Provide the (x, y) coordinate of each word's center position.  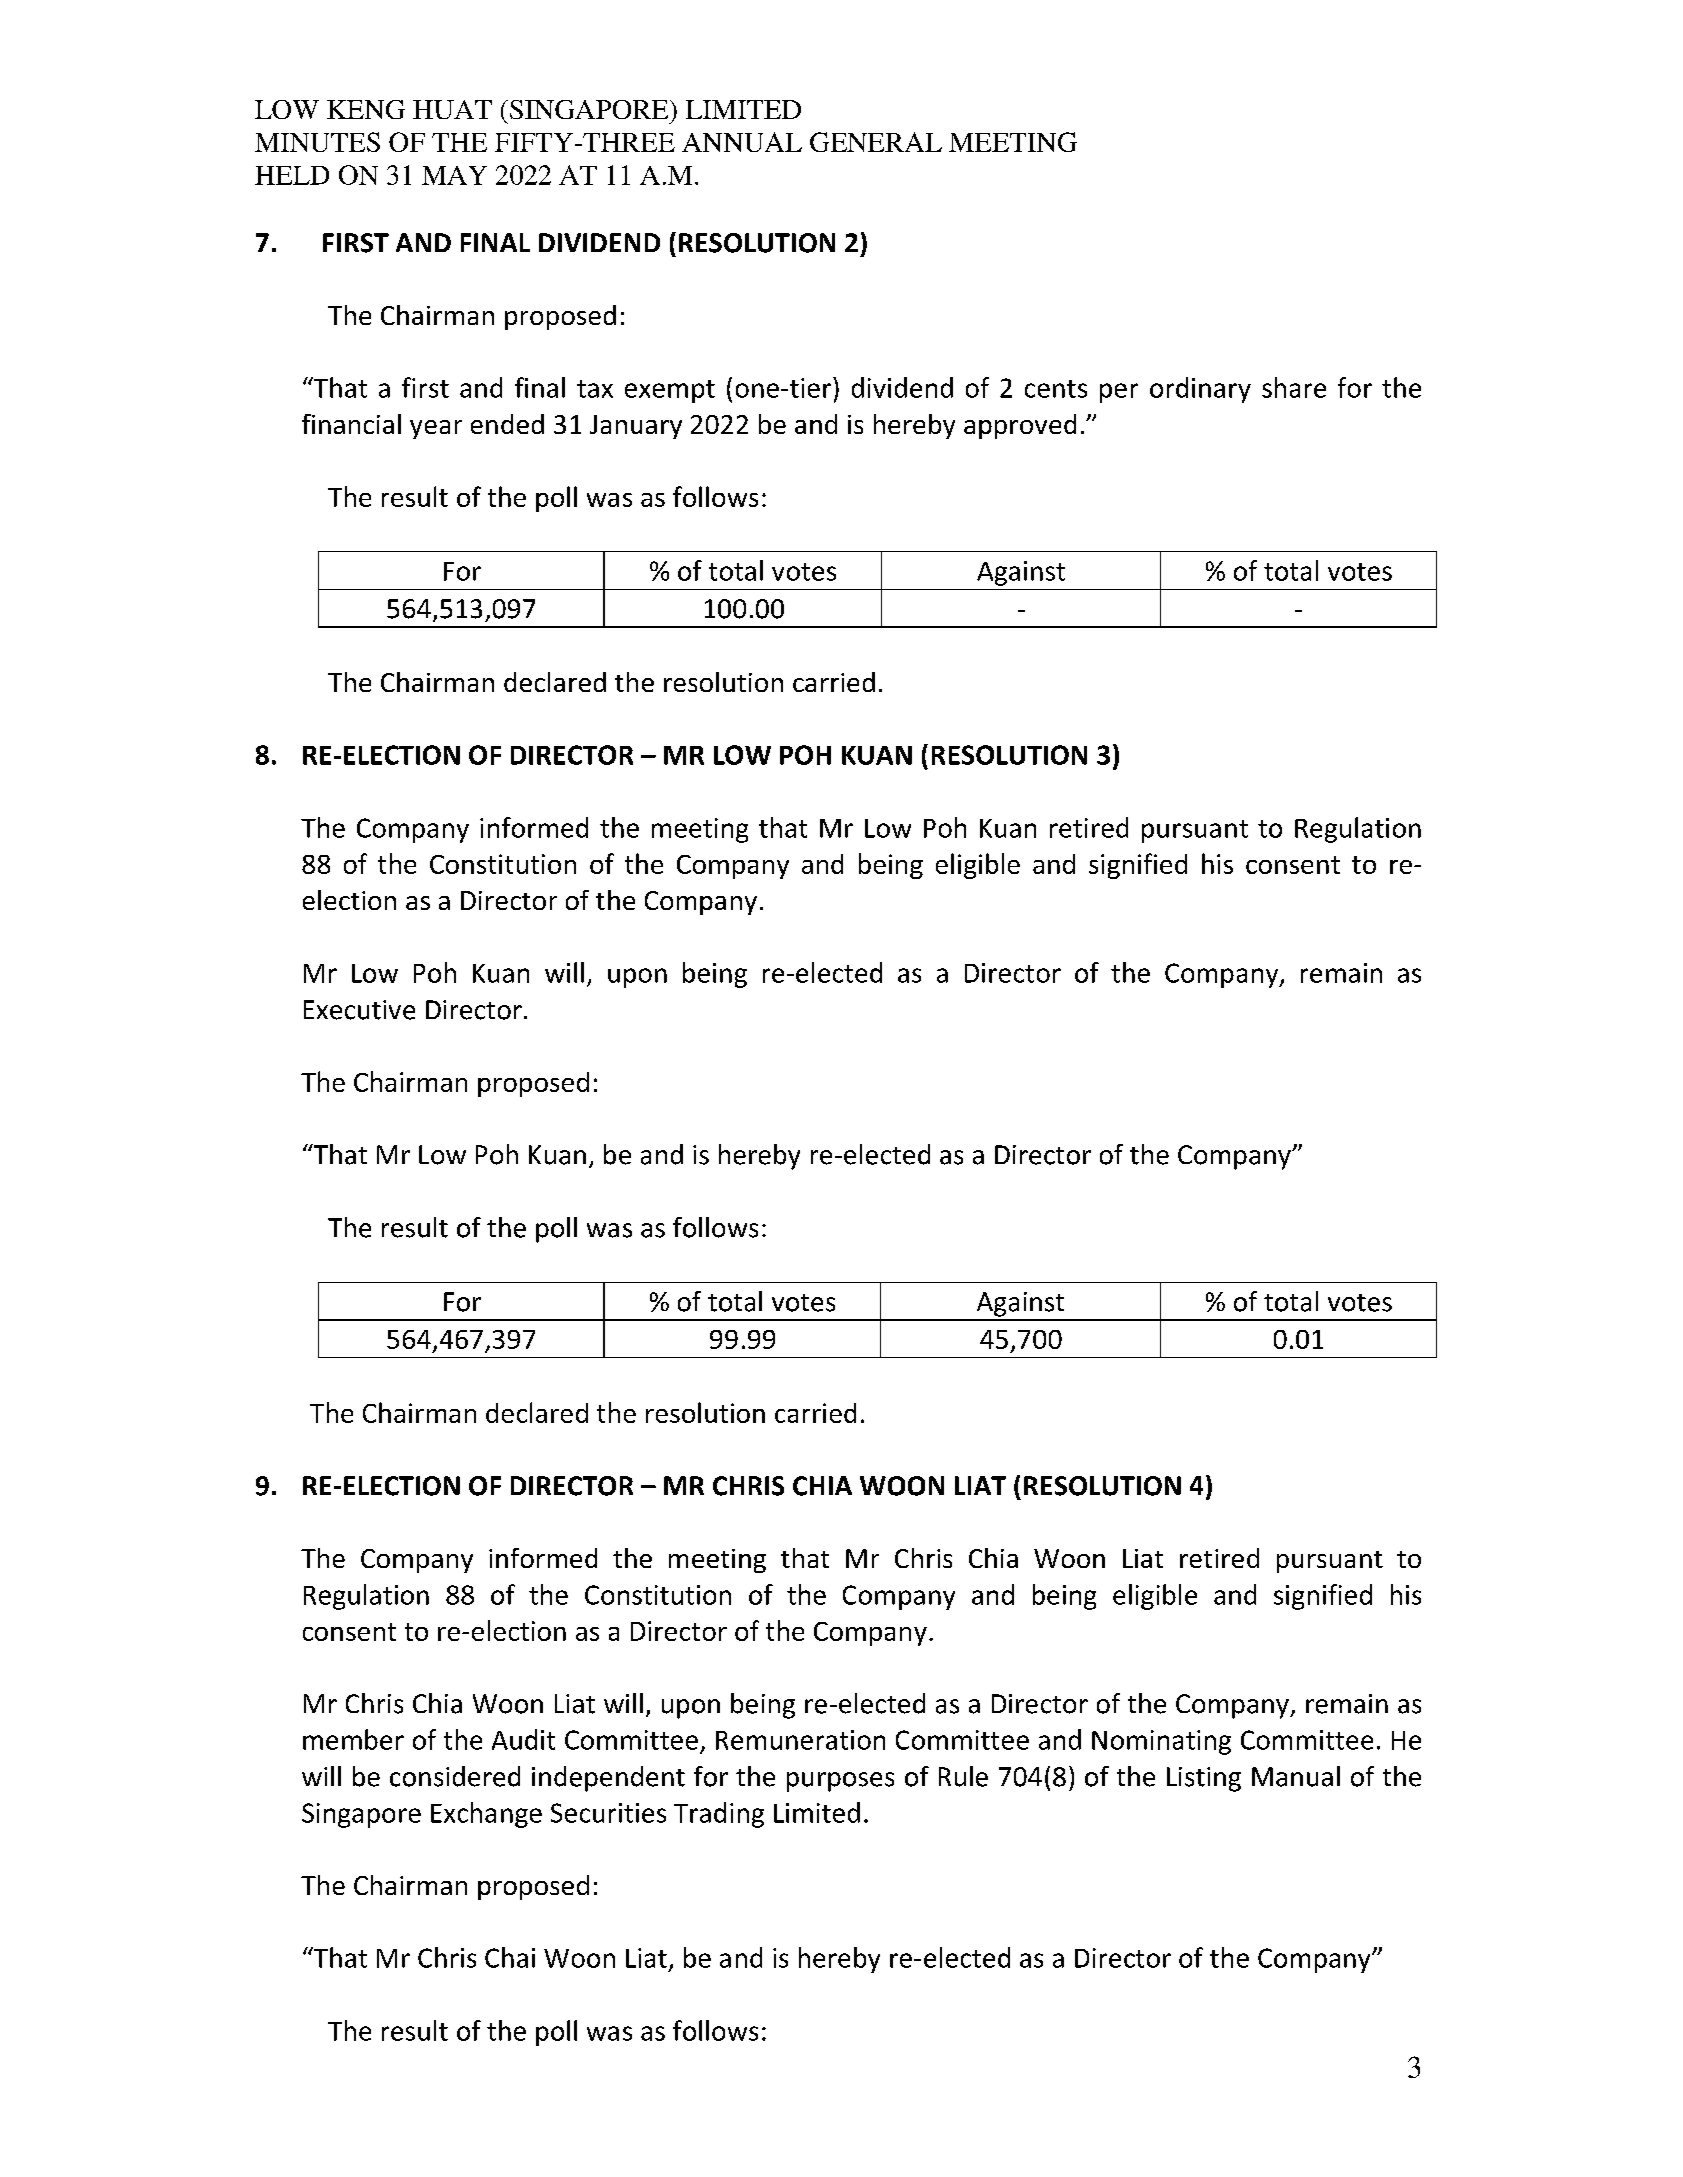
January (636, 427)
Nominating (1161, 1742)
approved (1020, 426)
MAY (454, 175)
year (436, 429)
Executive (359, 1010)
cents (1056, 389)
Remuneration (800, 1740)
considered (455, 1776)
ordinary (1200, 390)
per (1119, 393)
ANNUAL (742, 142)
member (353, 1739)
